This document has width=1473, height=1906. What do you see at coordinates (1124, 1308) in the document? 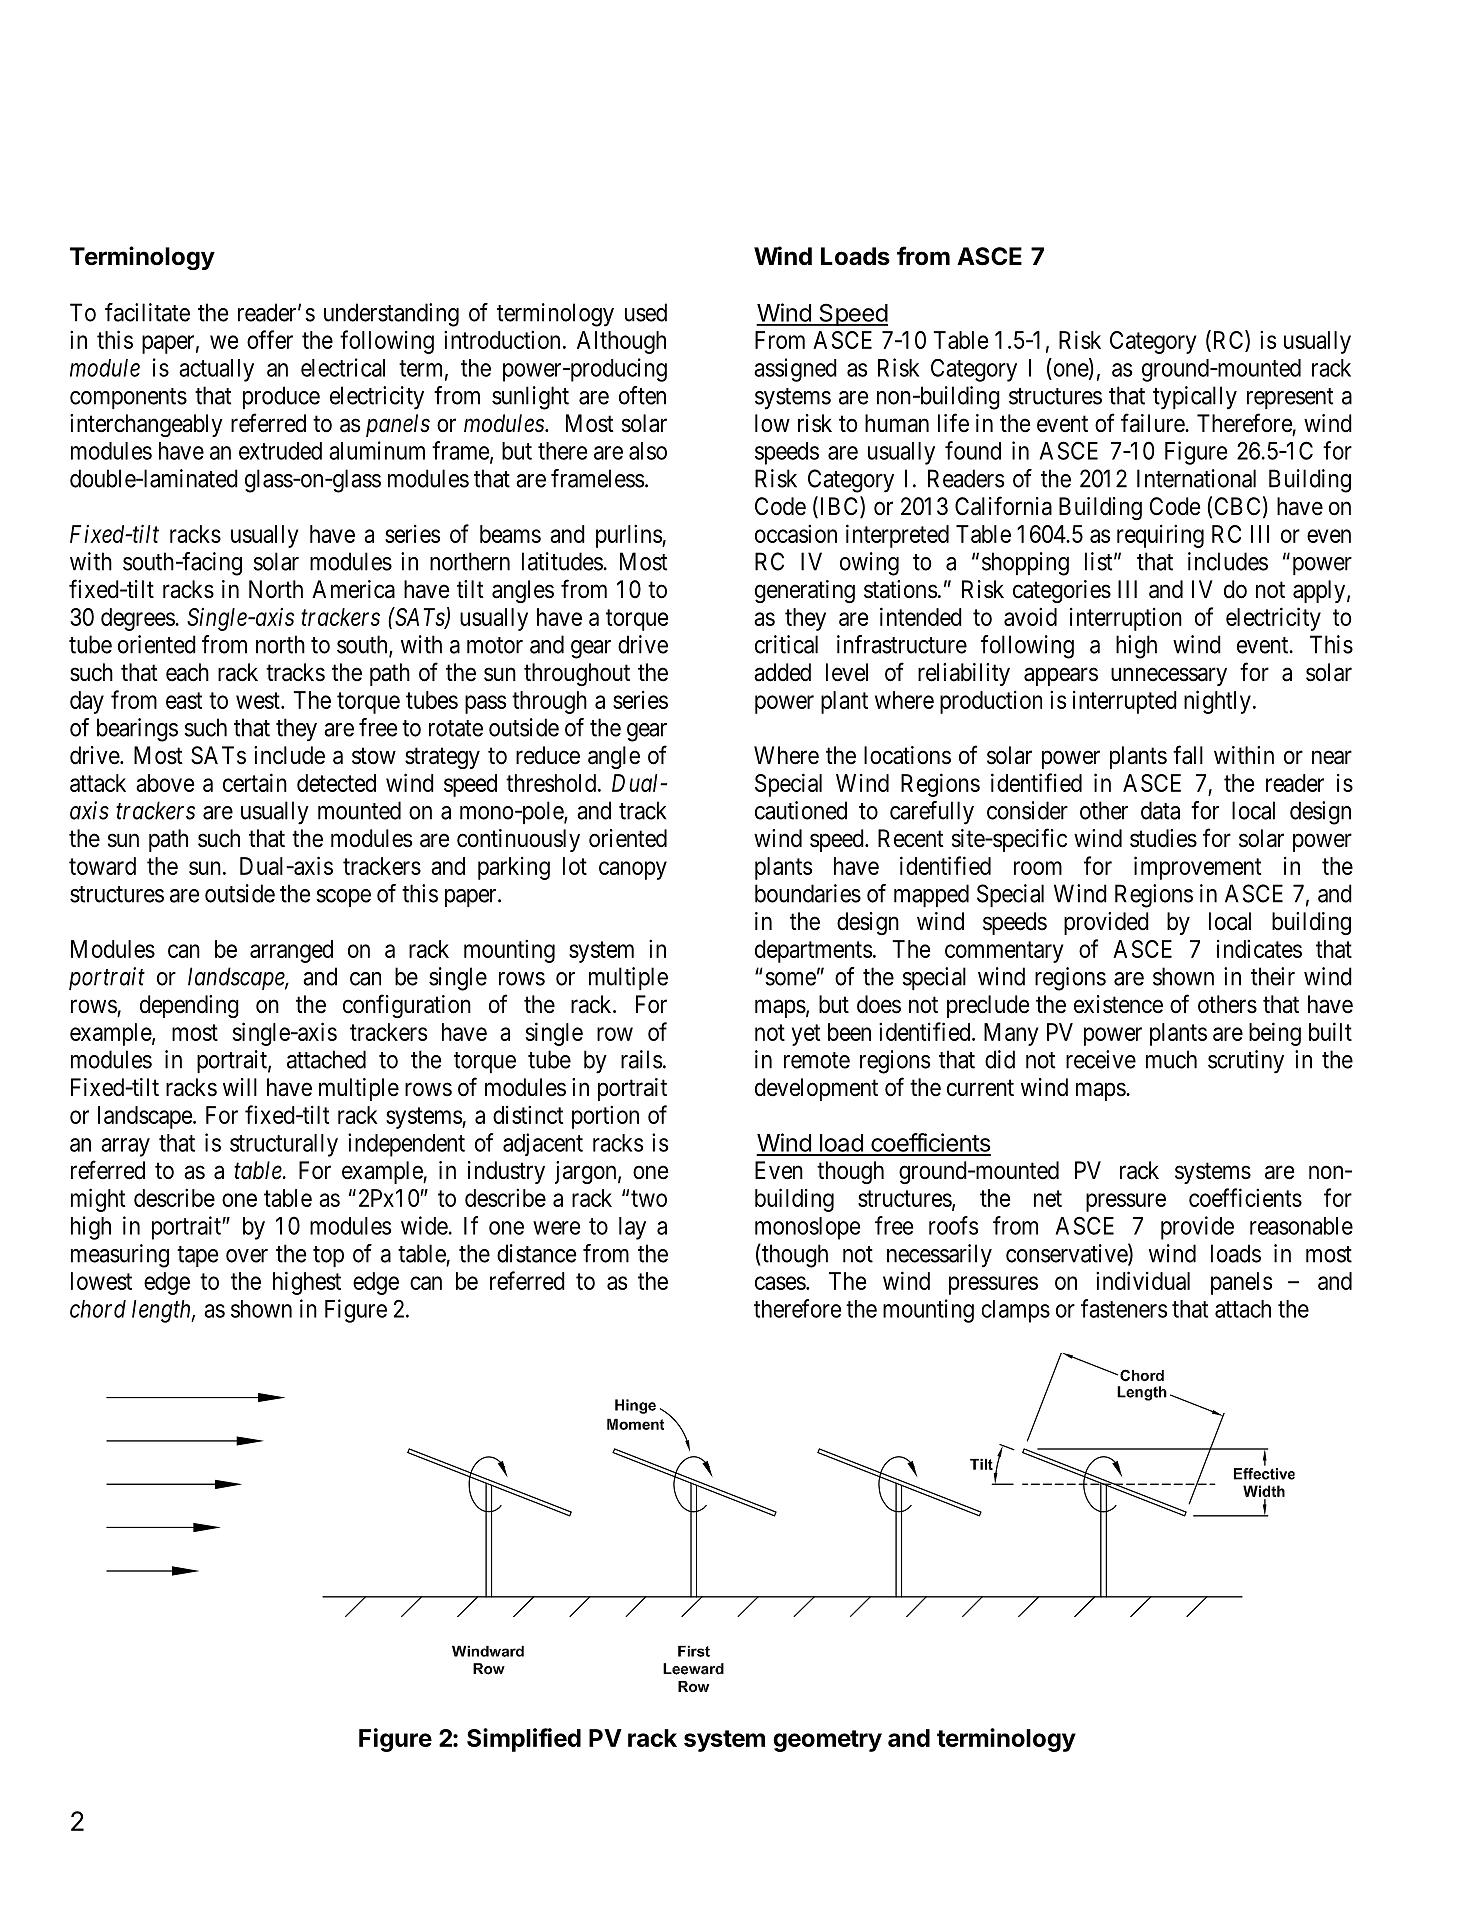
I see `fasteners` at bounding box center [1124, 1308].
